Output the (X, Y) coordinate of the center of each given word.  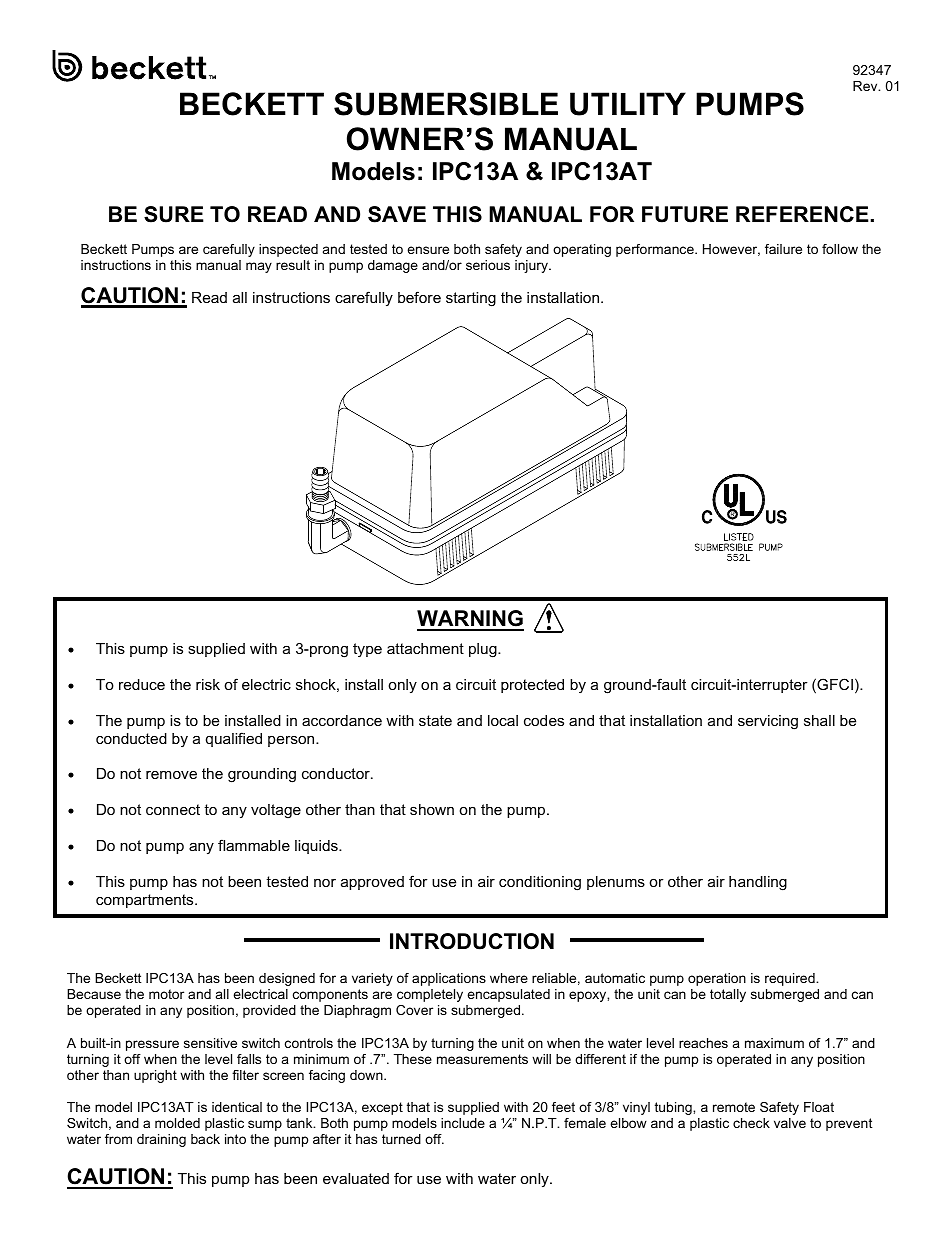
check (751, 1123)
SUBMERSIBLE (446, 104)
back (205, 1139)
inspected (288, 250)
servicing (768, 722)
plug (484, 650)
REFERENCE (802, 214)
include (463, 1123)
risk (208, 684)
